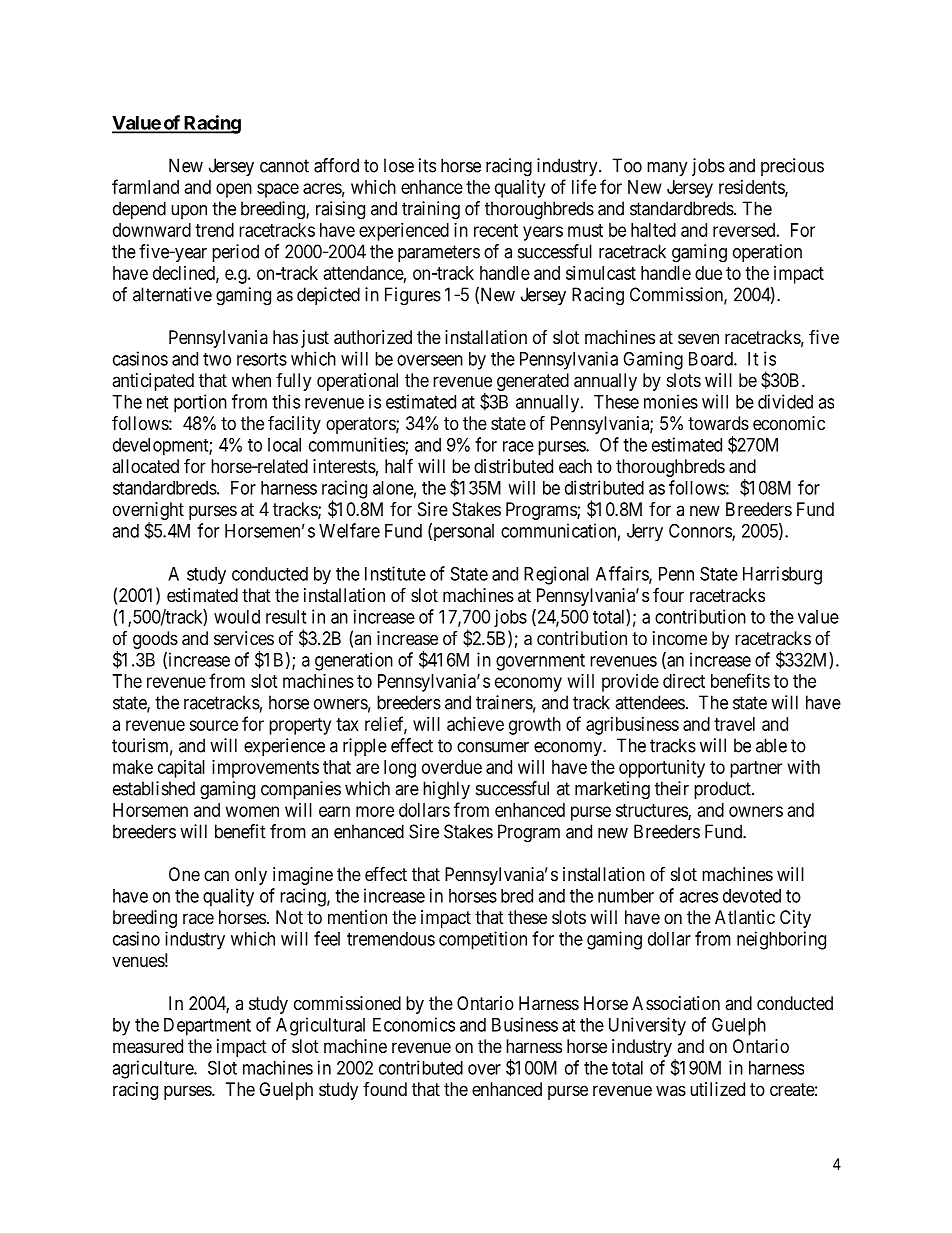 The width and height of the image is (952, 1233). What do you see at coordinates (234, 190) in the image?
I see `open` at bounding box center [234, 190].
